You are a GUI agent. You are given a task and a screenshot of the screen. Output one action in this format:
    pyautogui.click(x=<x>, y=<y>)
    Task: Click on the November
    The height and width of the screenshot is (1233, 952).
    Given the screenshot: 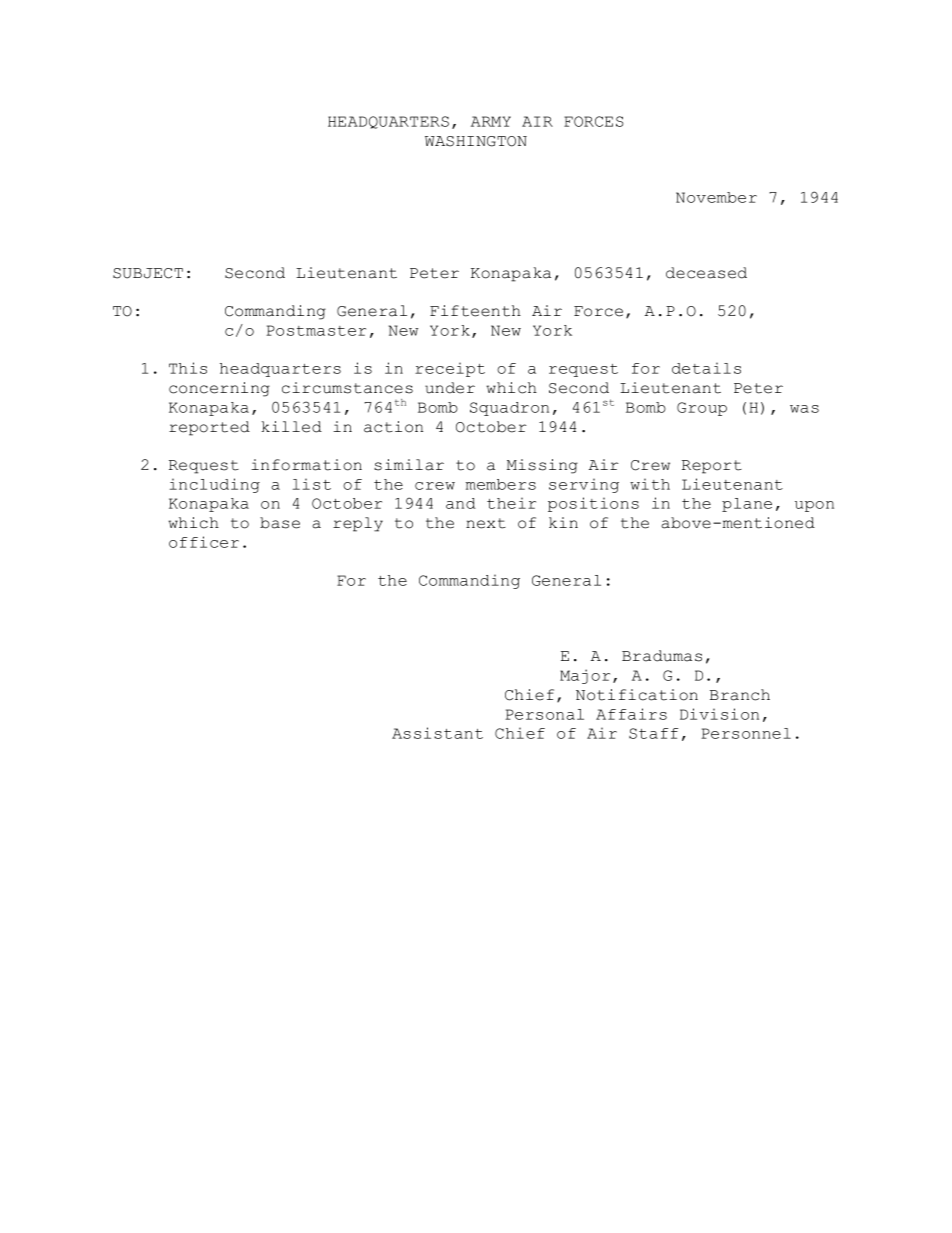 What is the action you would take?
    pyautogui.click(x=716, y=197)
